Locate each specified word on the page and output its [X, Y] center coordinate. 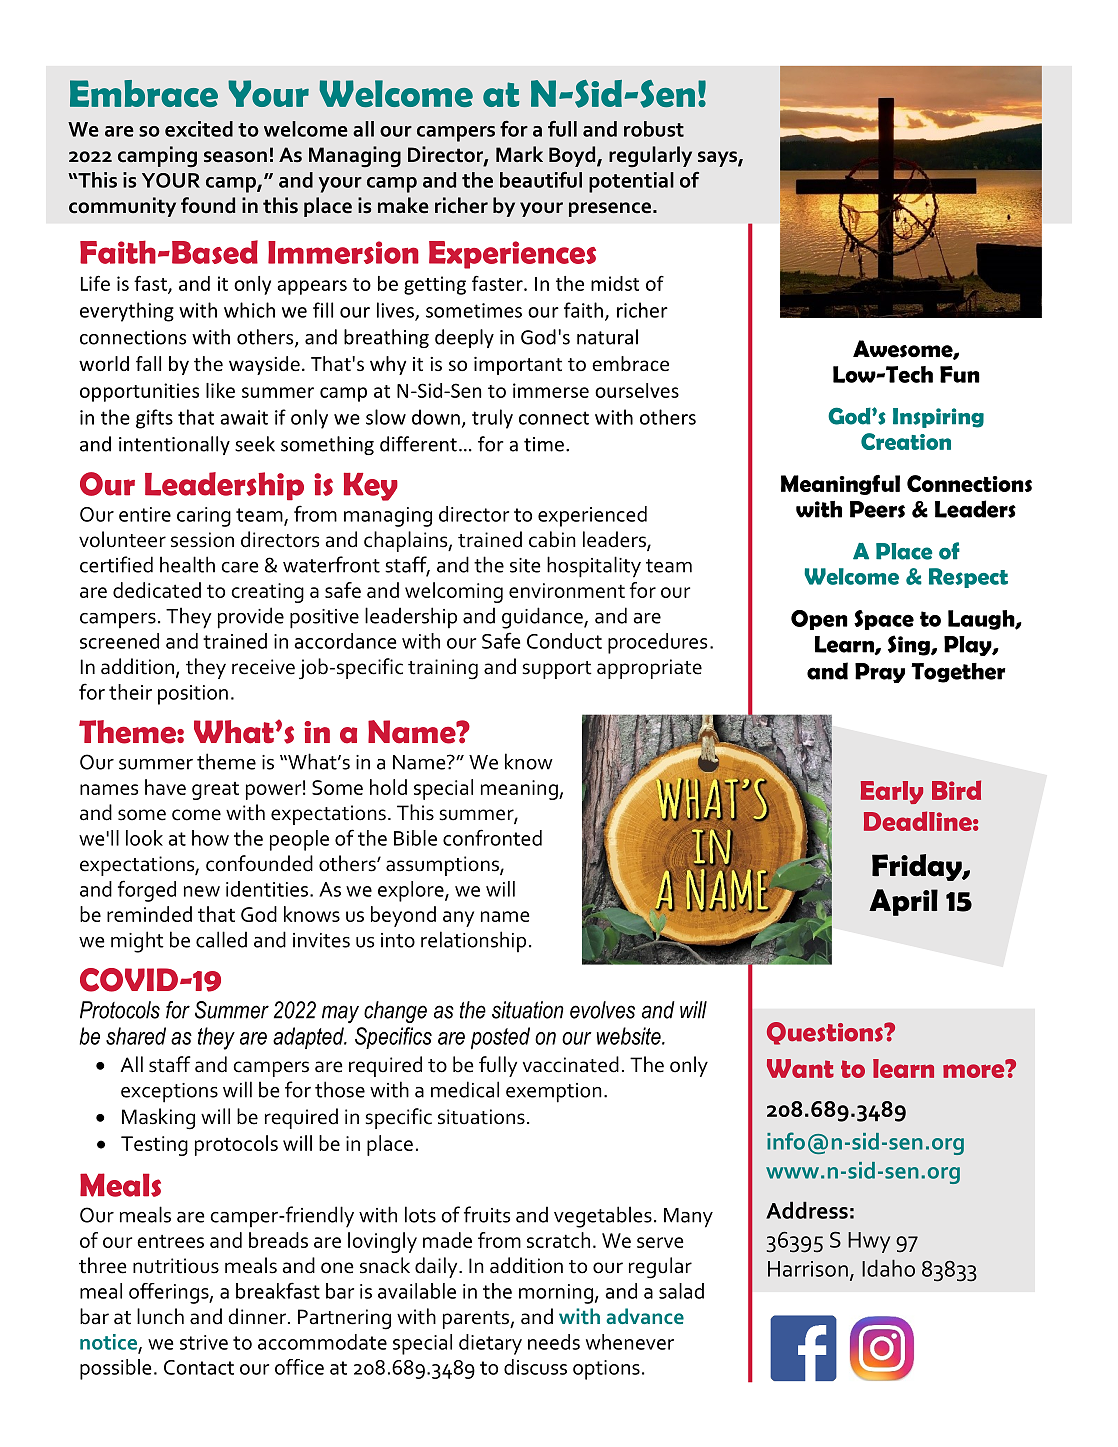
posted [500, 1038]
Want [800, 1068]
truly [492, 419]
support [557, 670]
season [235, 157]
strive [204, 1342]
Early [892, 792]
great [215, 791]
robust [654, 129]
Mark [519, 154]
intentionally [174, 445]
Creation [906, 441]
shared [136, 1036]
